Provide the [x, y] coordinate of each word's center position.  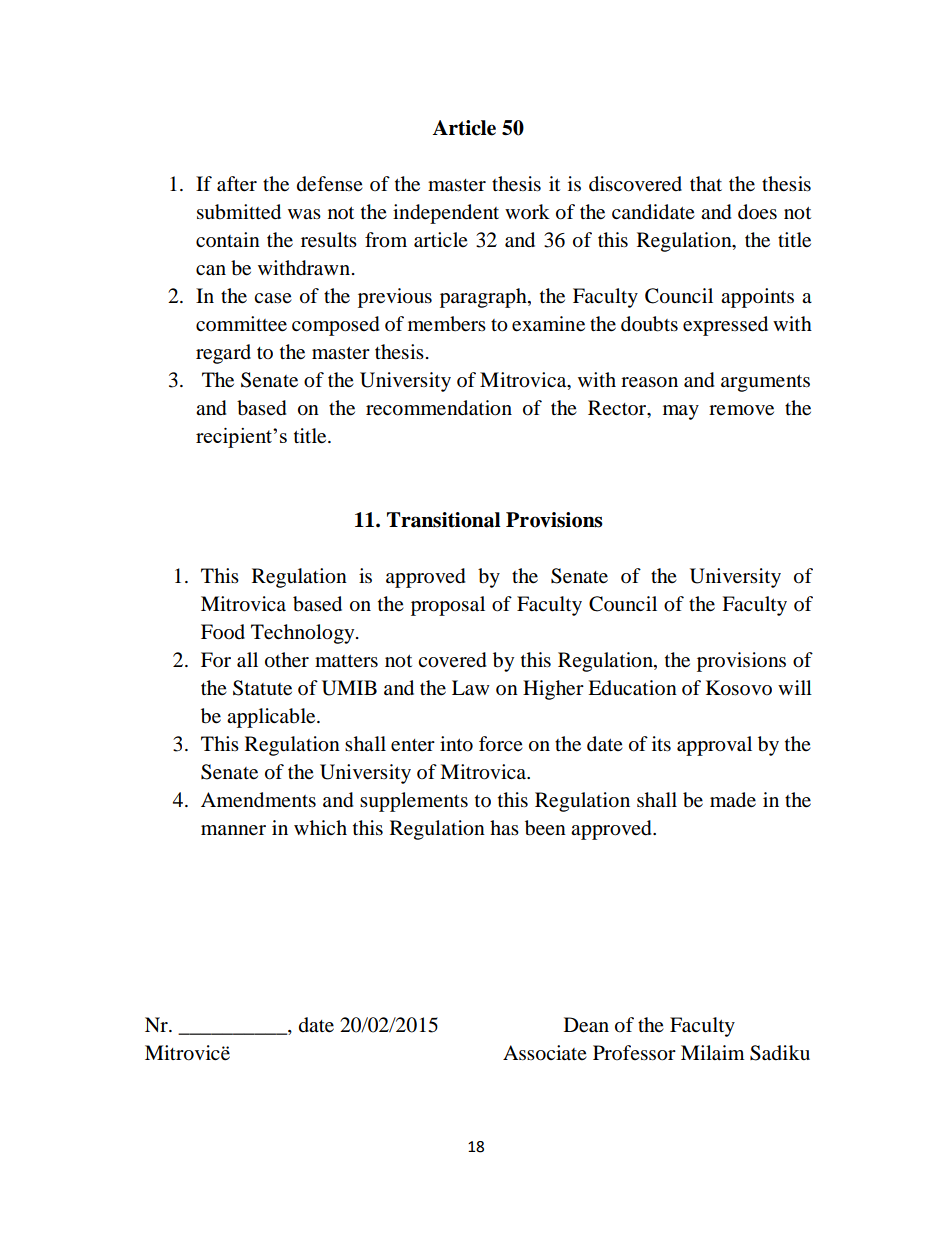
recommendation [439, 408]
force [501, 744]
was [304, 214]
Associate [545, 1053]
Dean [586, 1025]
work [527, 211]
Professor [634, 1053]
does [757, 212]
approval [714, 746]
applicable [272, 718]
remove [741, 410]
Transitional [444, 520]
